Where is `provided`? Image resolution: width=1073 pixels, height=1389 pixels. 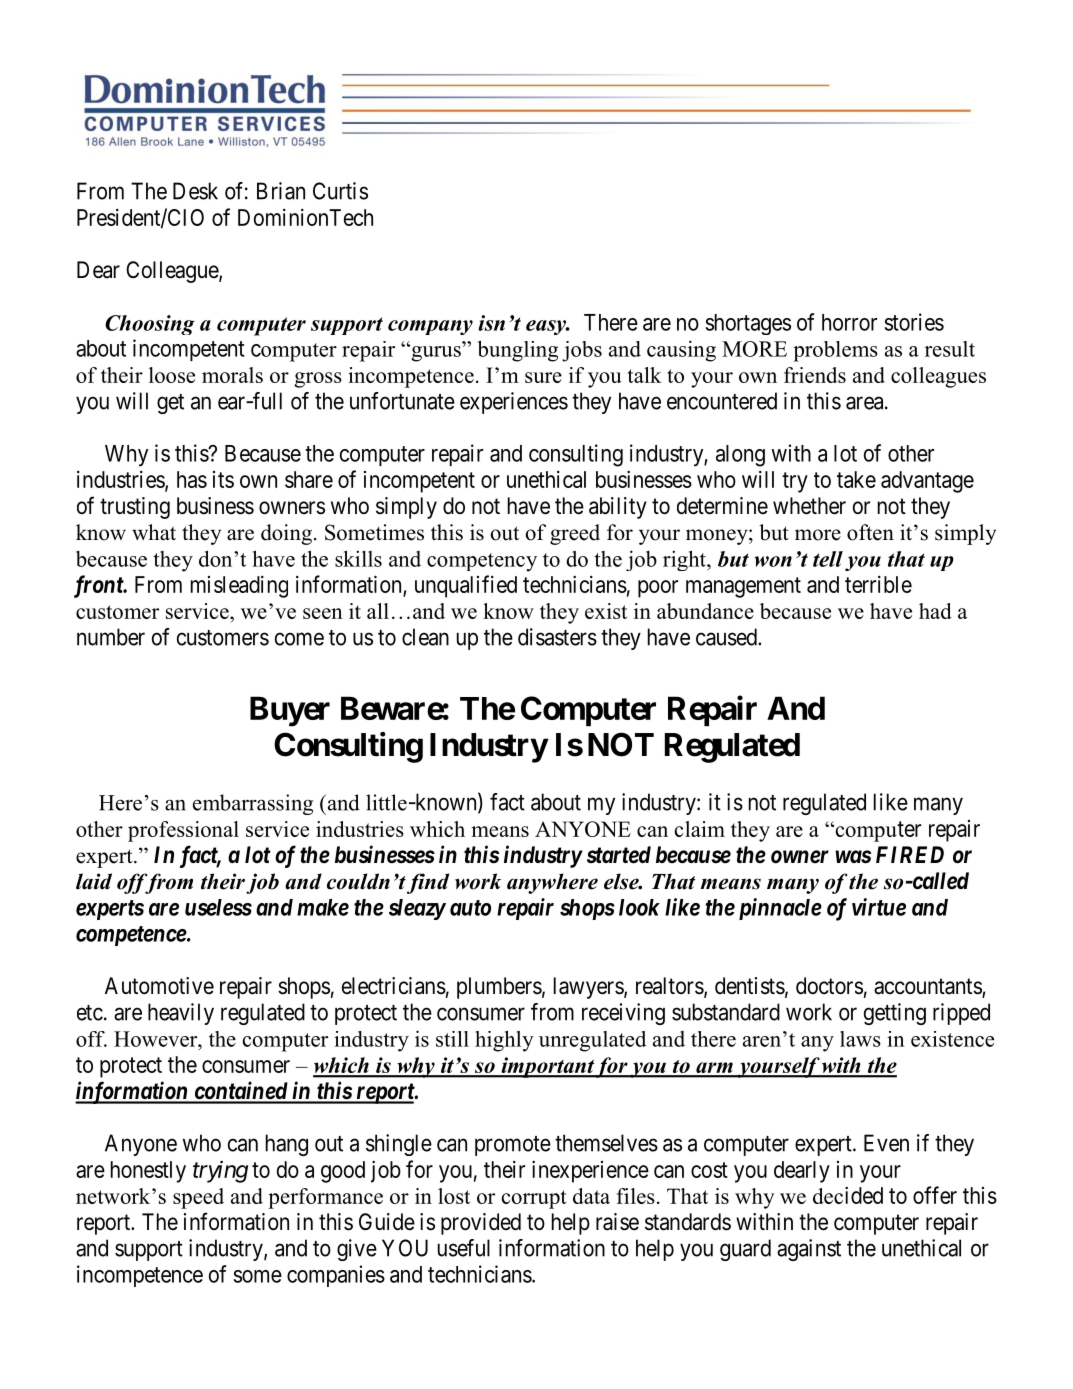 provided is located at coordinates (481, 1224).
